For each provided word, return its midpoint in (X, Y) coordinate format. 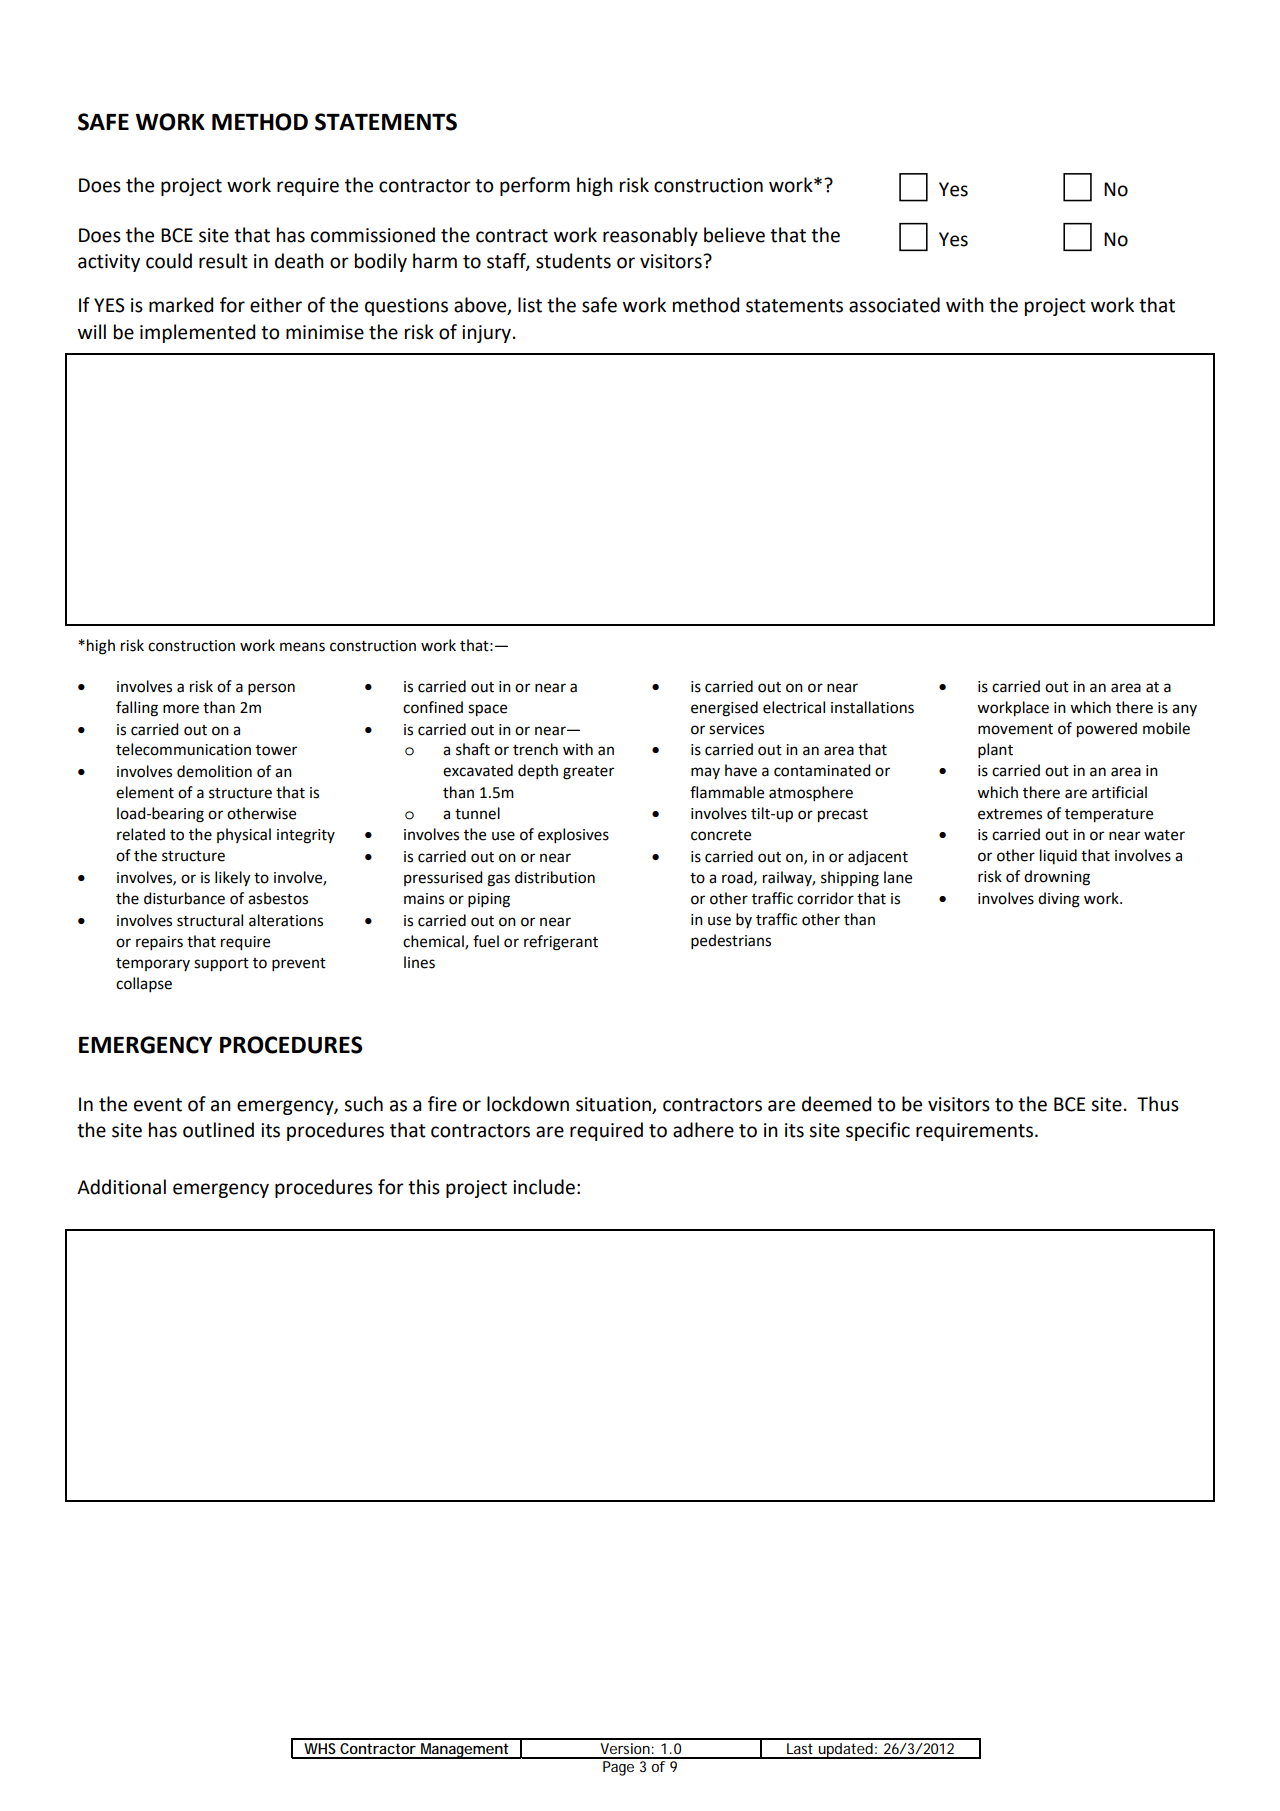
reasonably (650, 236)
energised (724, 709)
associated (894, 305)
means (302, 647)
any (1184, 710)
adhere (703, 1130)
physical (244, 835)
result (223, 261)
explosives (573, 835)
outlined (218, 1130)
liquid (1058, 856)
